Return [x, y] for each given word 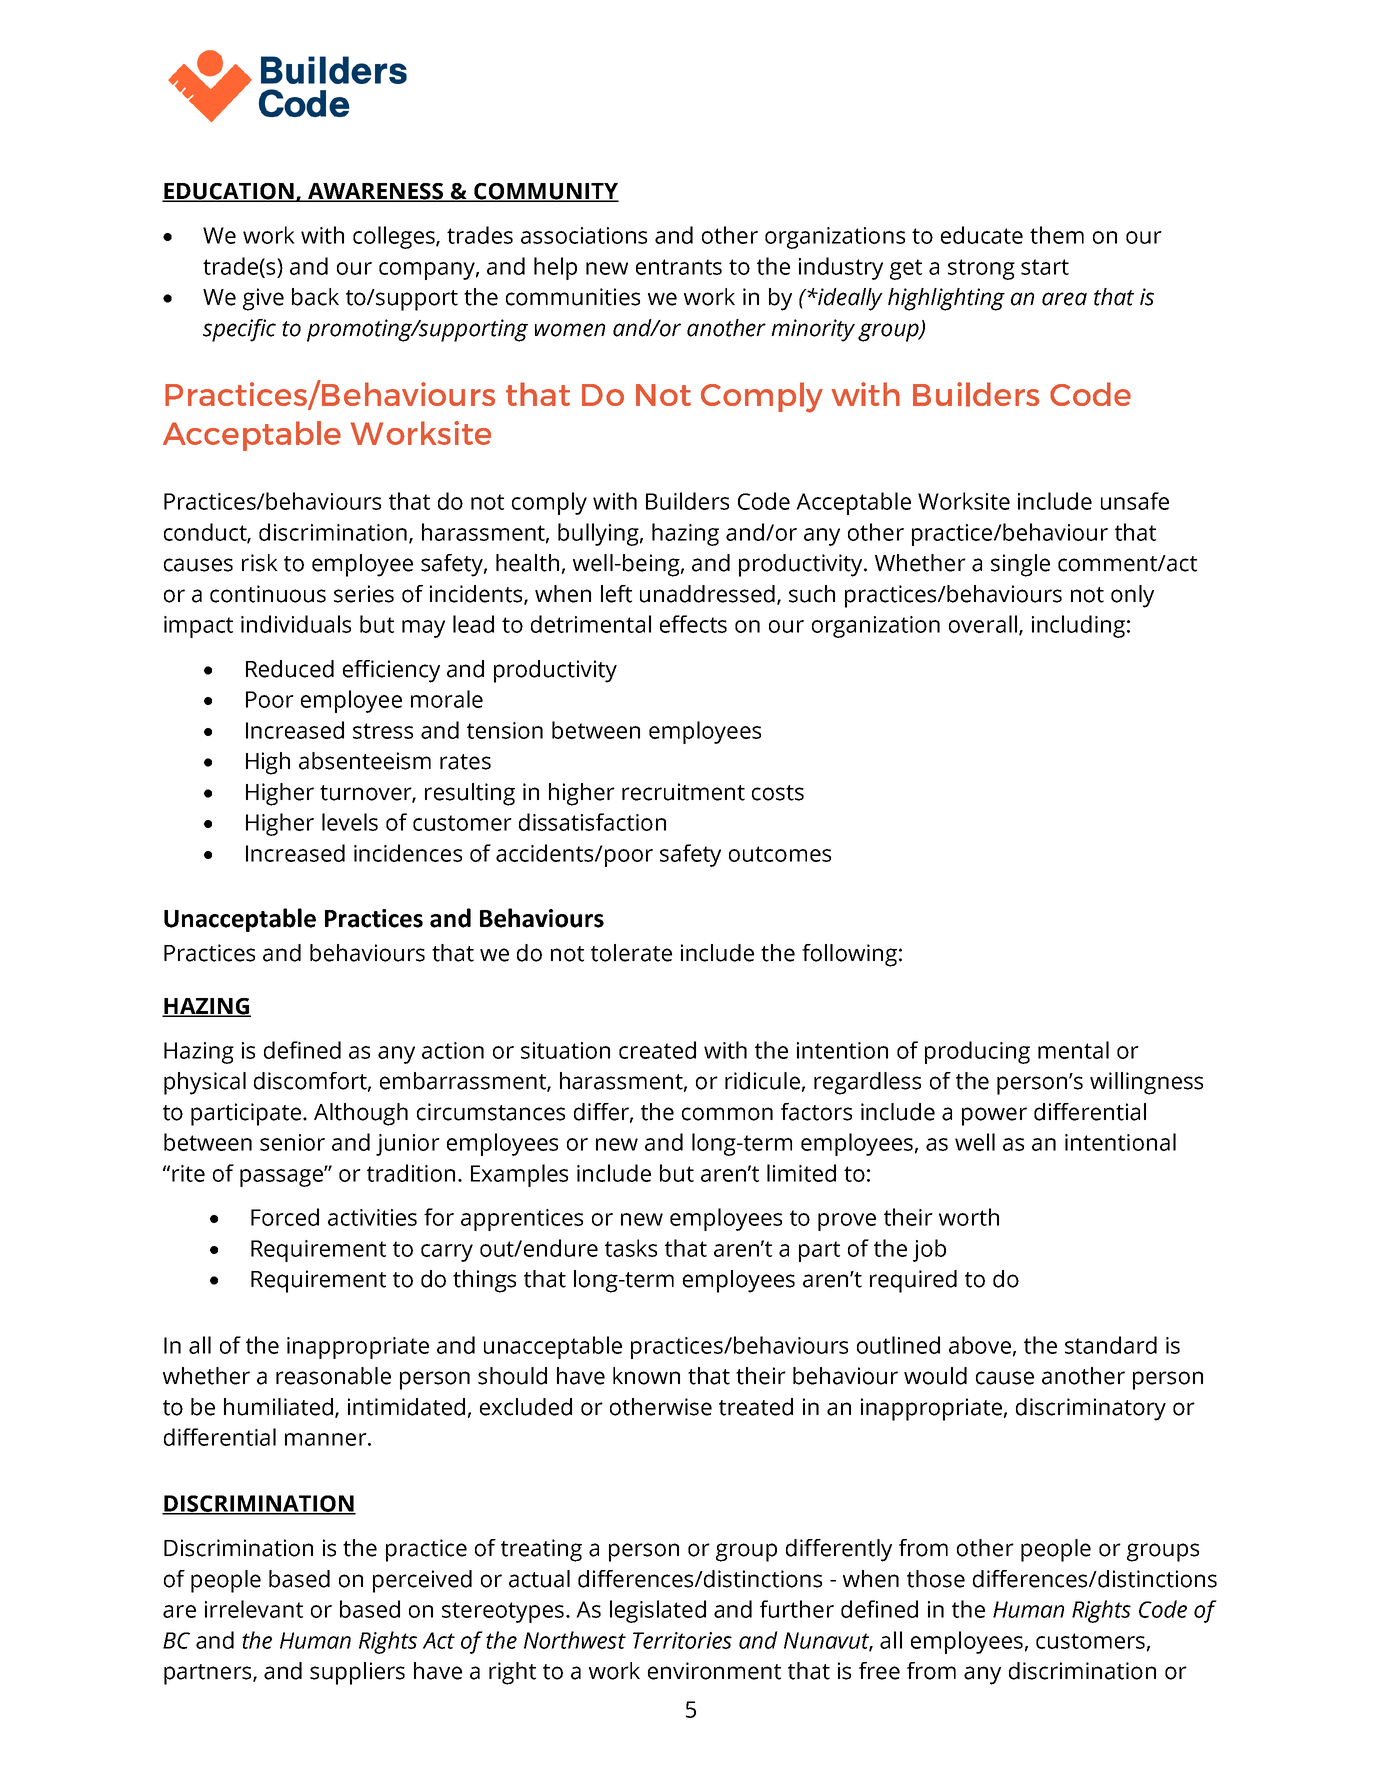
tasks [631, 1248]
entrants [679, 267]
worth [969, 1217]
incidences [408, 853]
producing [977, 1052]
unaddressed [707, 594]
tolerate [631, 953]
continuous [268, 594]
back [315, 297]
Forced [285, 1217]
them [1057, 235]
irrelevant [254, 1609]
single [1020, 565]
